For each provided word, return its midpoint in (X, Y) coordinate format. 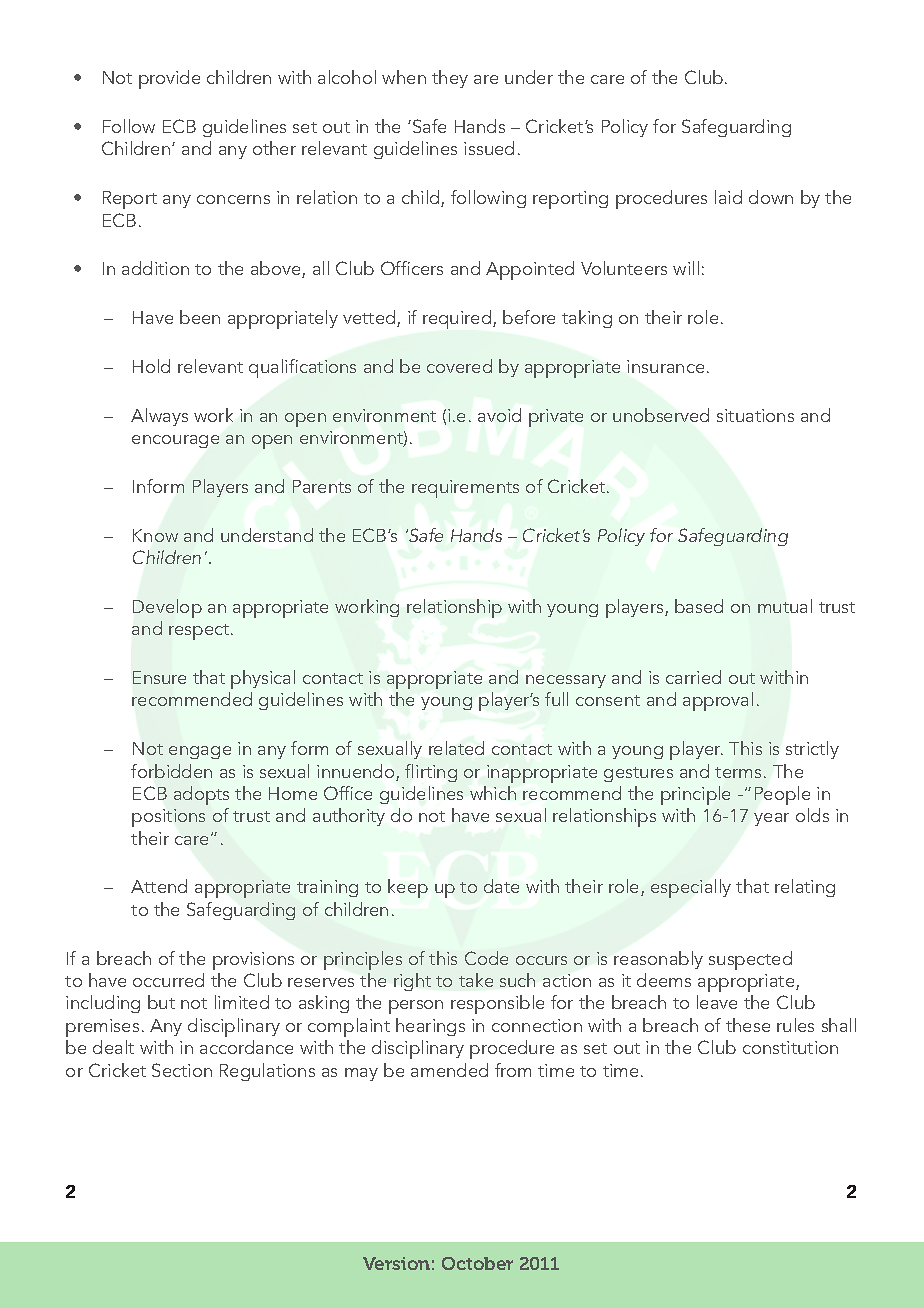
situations (755, 415)
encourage (175, 441)
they (450, 79)
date (501, 886)
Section (182, 1070)
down (771, 197)
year (771, 819)
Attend (159, 886)
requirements (465, 489)
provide (169, 79)
